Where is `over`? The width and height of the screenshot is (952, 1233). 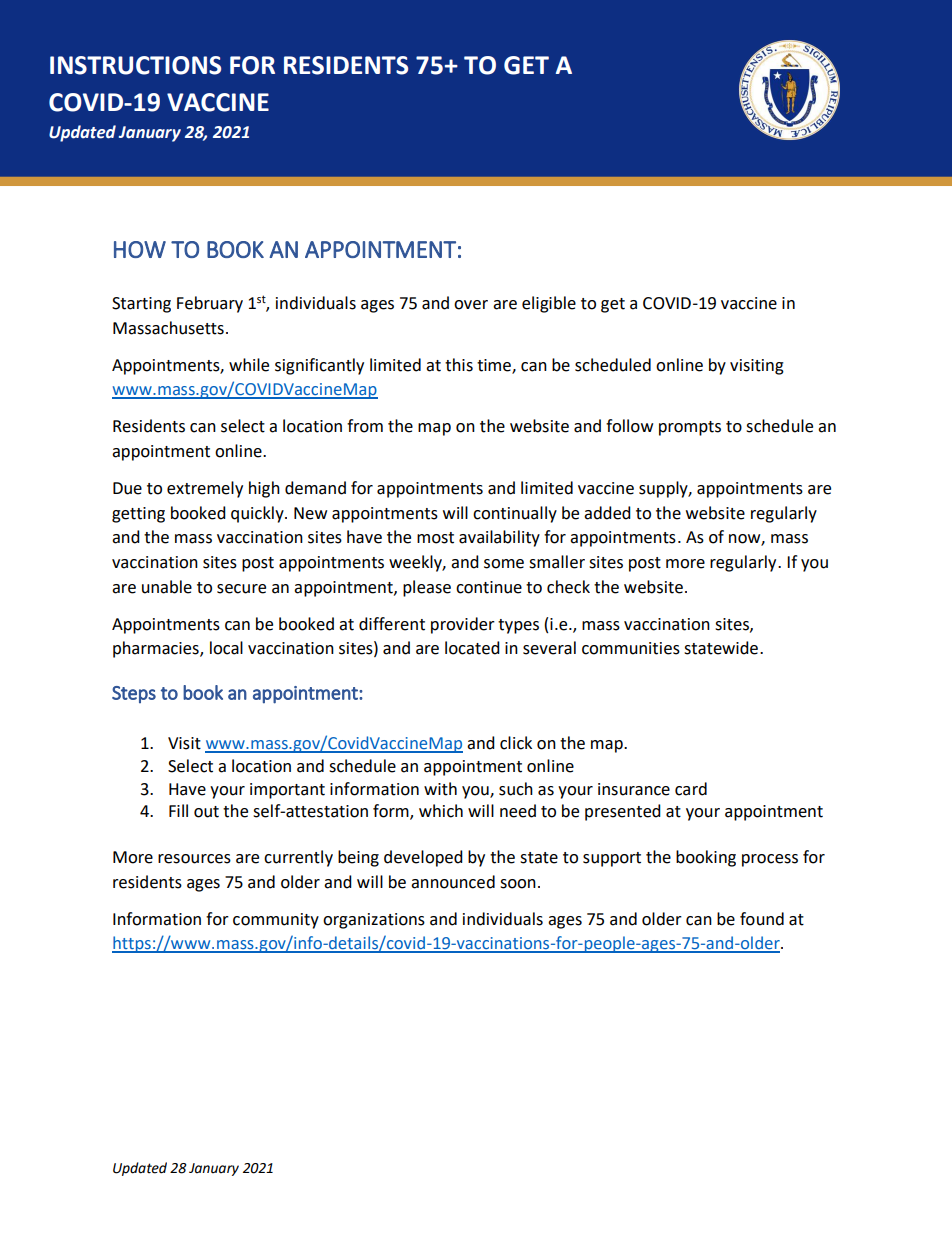
over is located at coordinates (471, 305).
